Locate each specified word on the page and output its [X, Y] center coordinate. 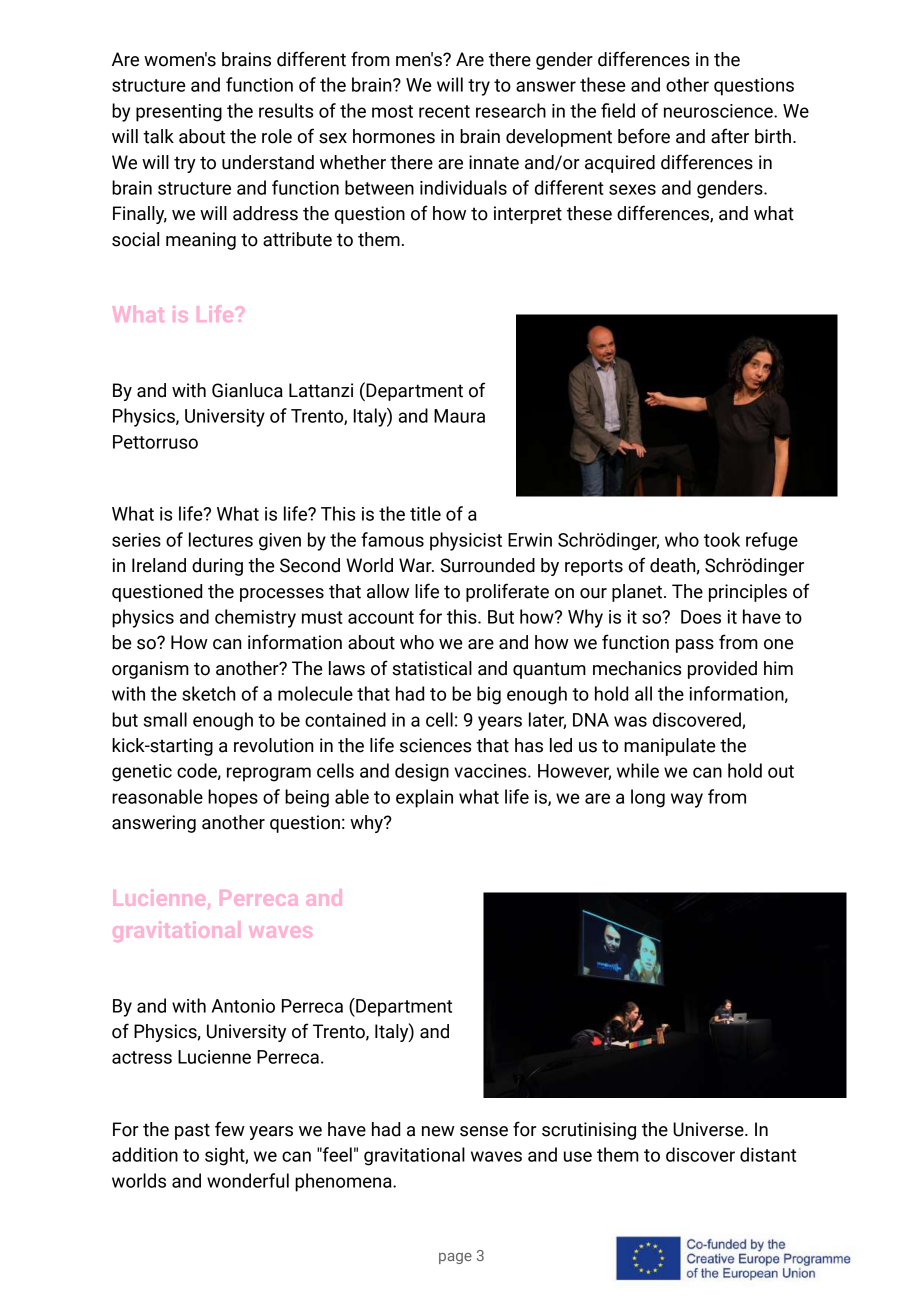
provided [722, 670]
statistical [432, 668]
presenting [179, 113]
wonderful [248, 1180]
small [165, 719]
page [455, 1258]
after [730, 136]
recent [444, 111]
